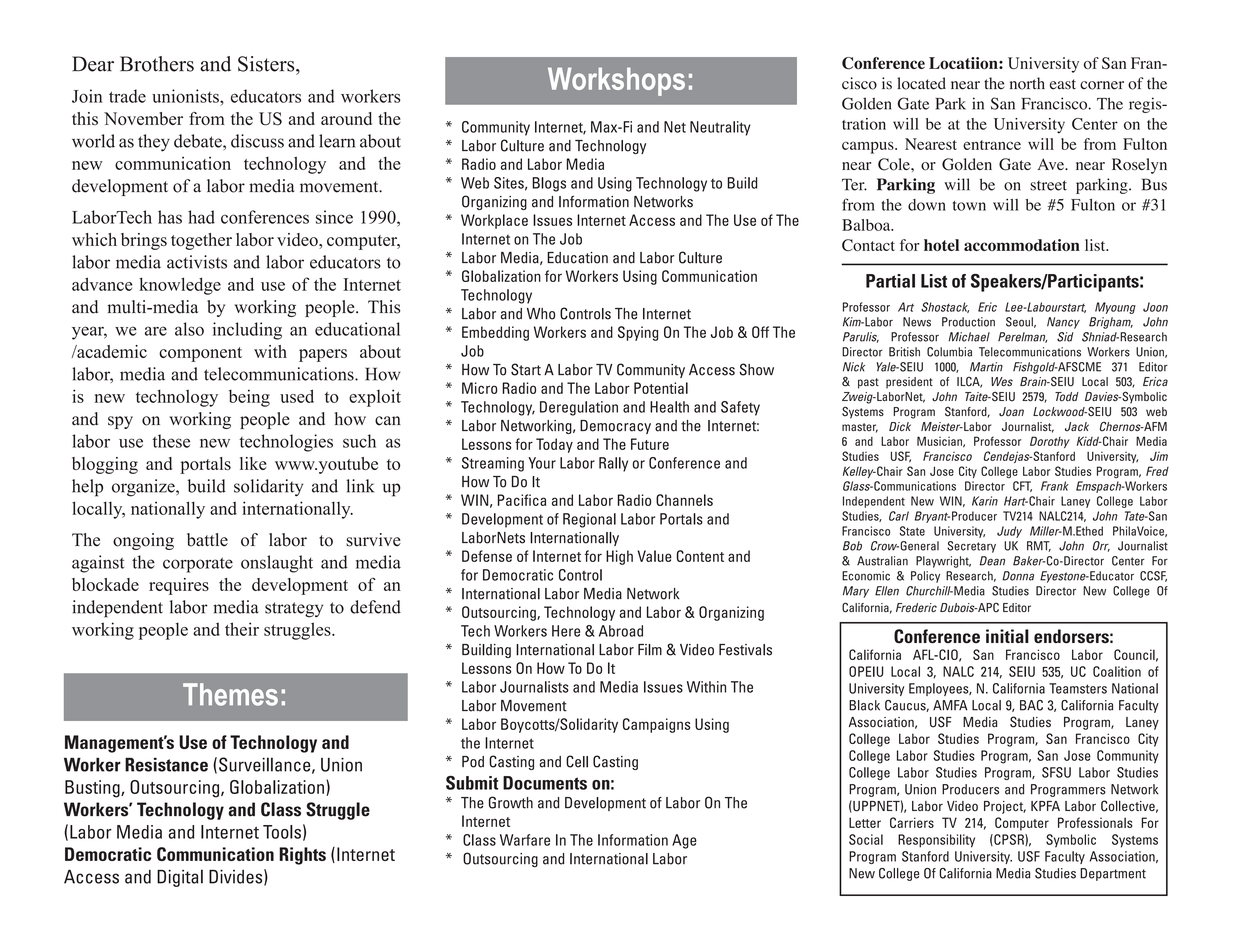  What do you see at coordinates (1027, 83) in the screenshot?
I see `north` at bounding box center [1027, 83].
